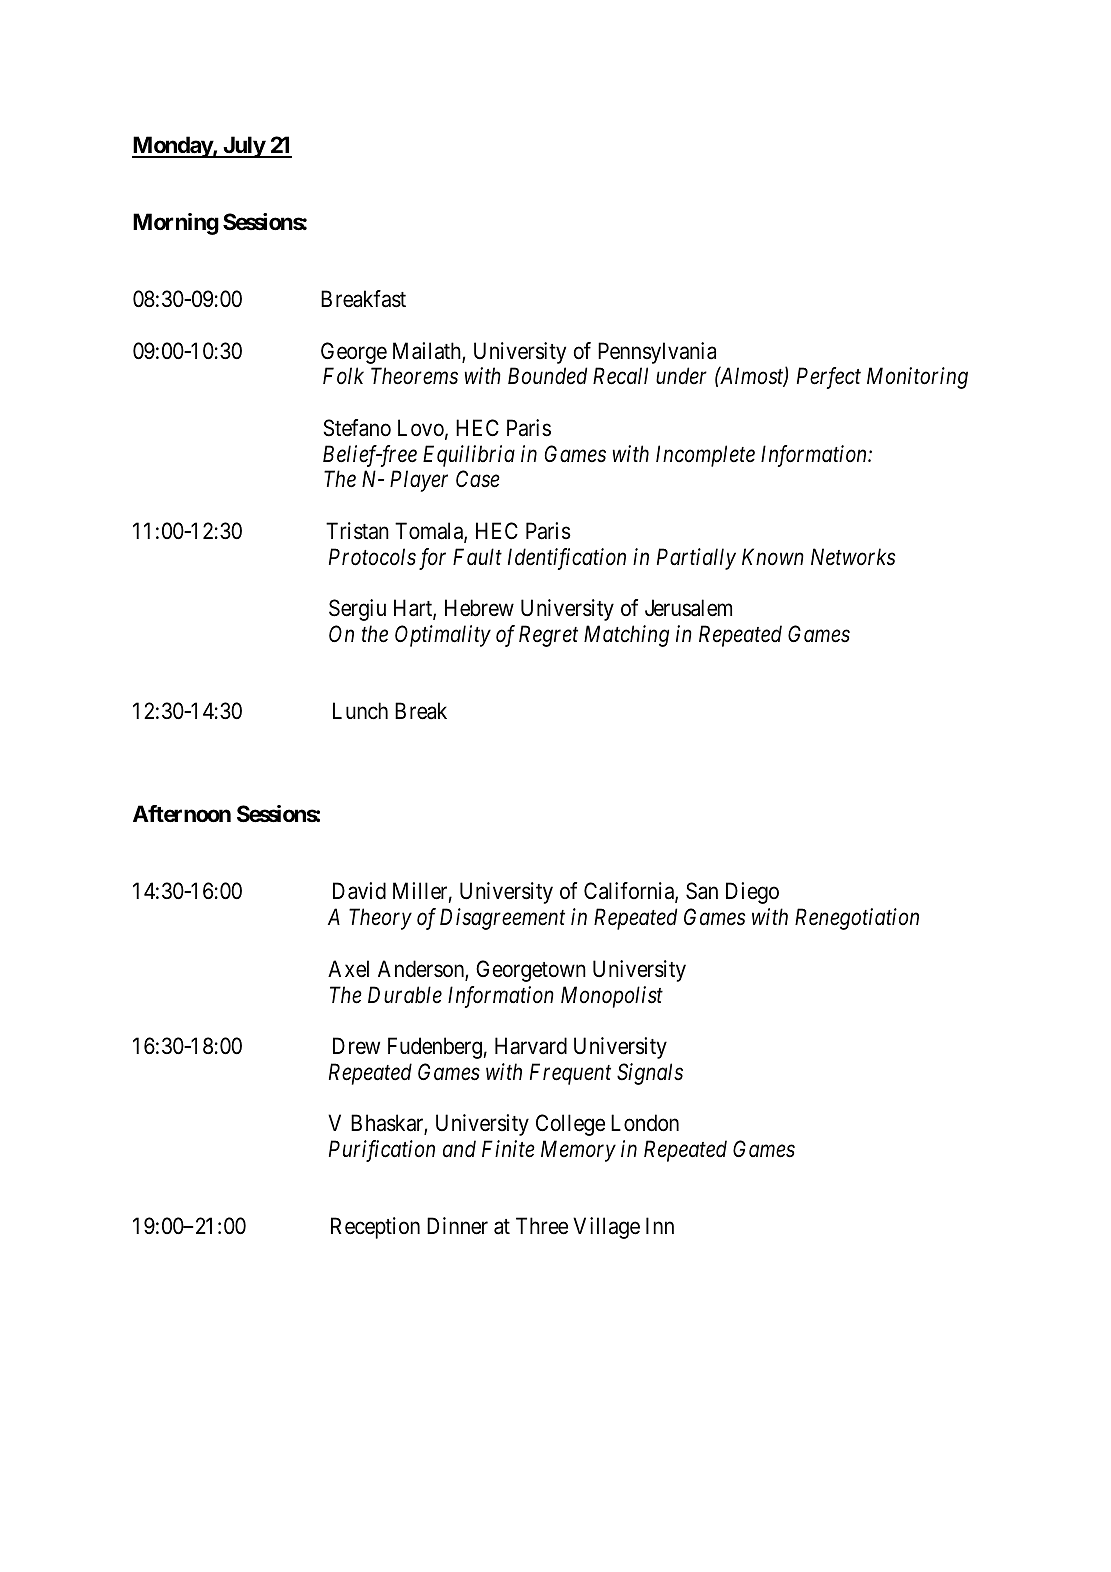 The height and width of the image is (1572, 1111). What do you see at coordinates (375, 1228) in the image?
I see `Reception` at bounding box center [375, 1228].
